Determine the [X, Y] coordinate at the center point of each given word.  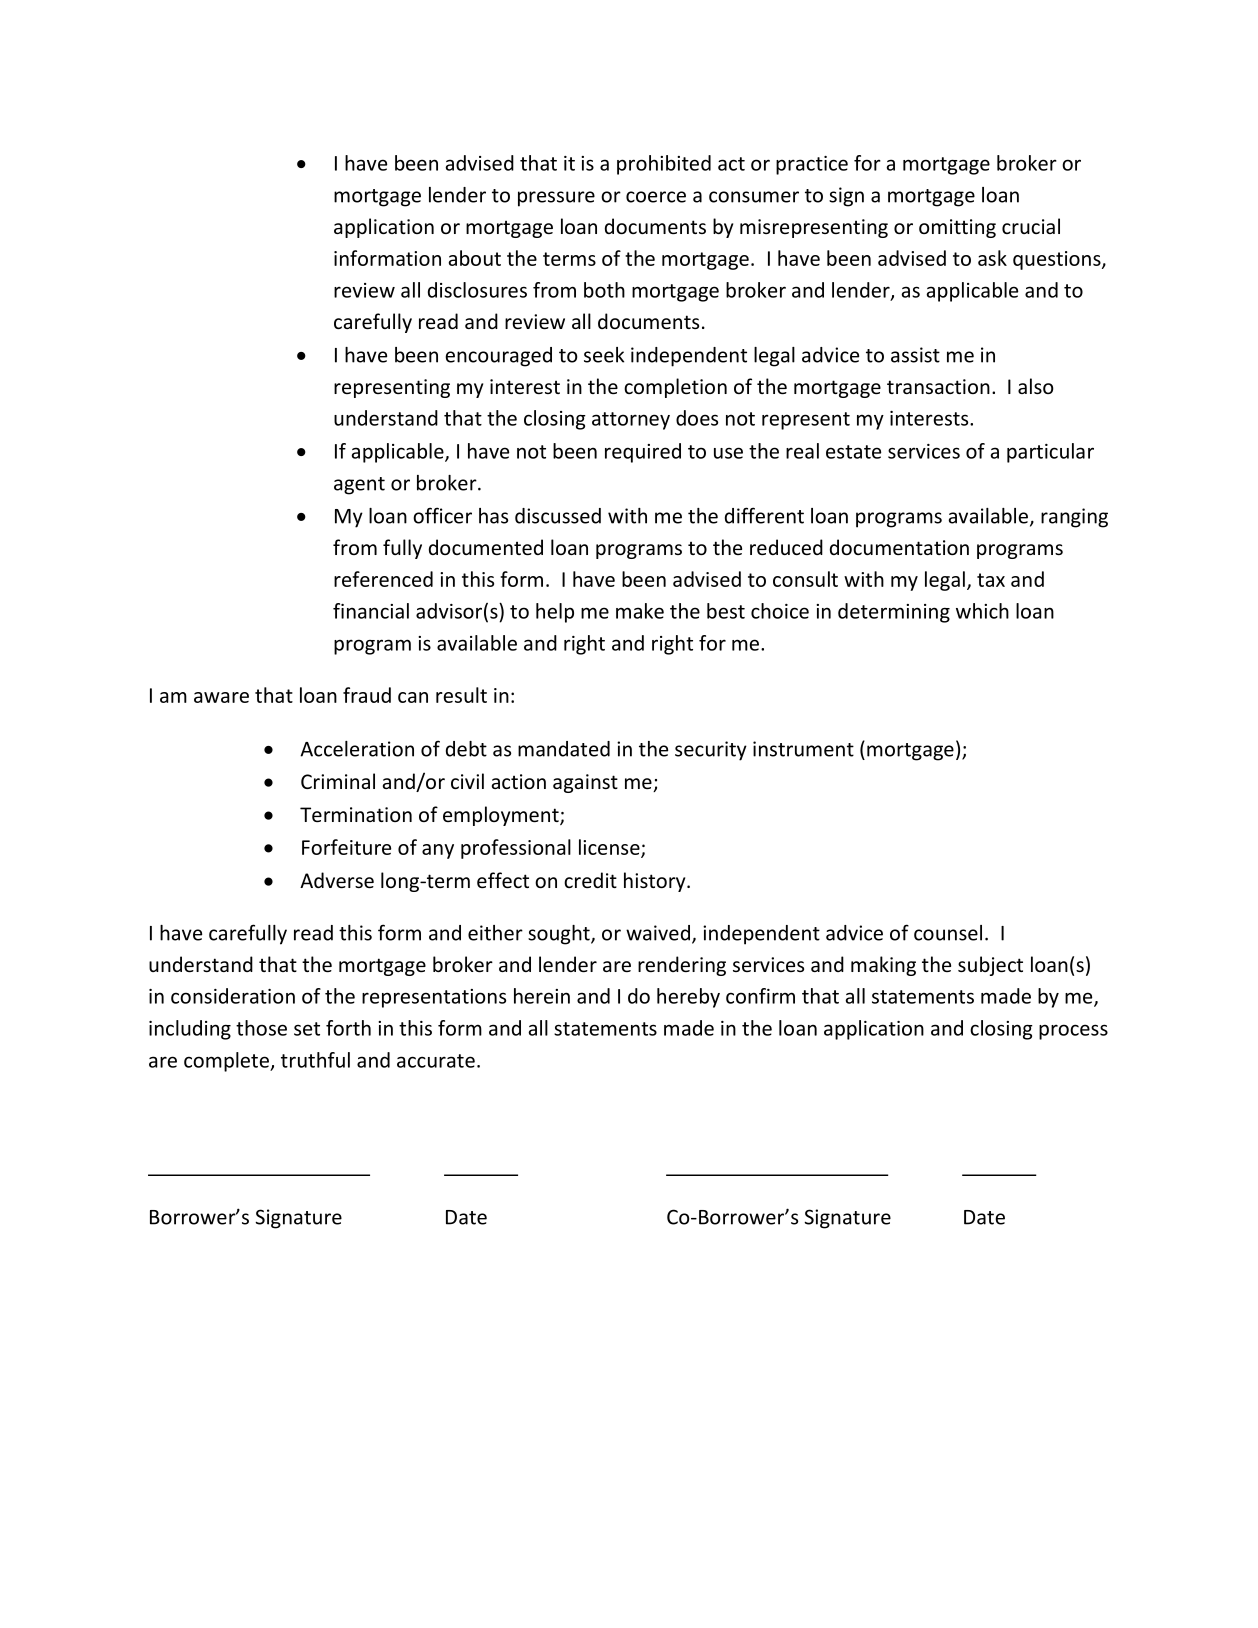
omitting [957, 228]
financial [371, 611]
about [475, 258]
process [1073, 1032]
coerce [656, 197]
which [982, 611]
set [307, 1029]
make [640, 611]
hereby [688, 998]
